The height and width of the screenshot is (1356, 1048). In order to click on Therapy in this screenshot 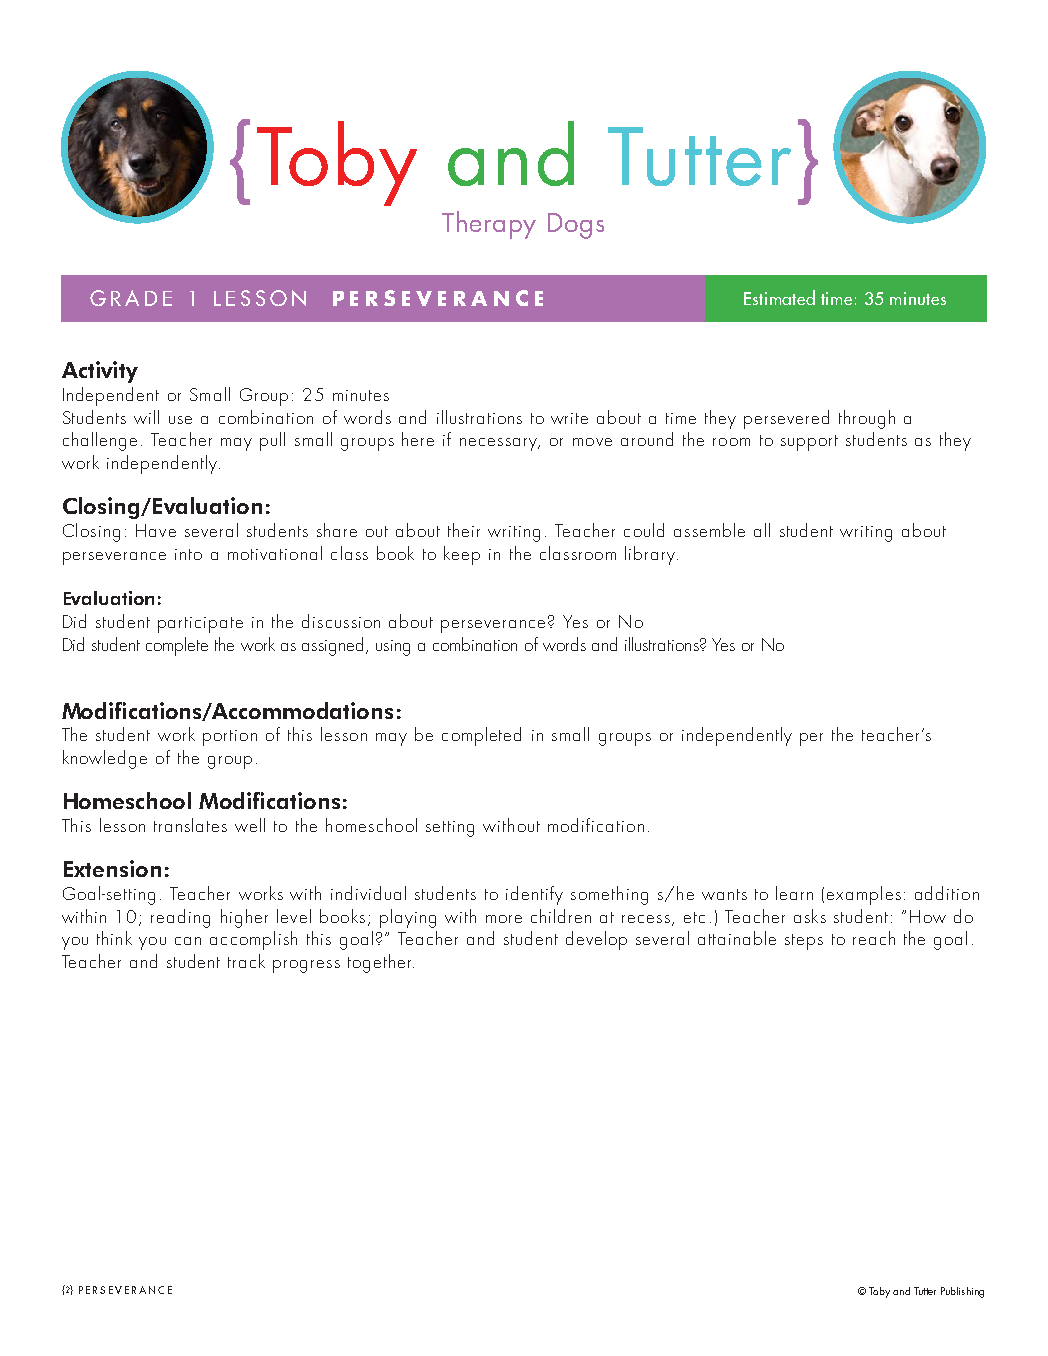, I will do `click(489, 225)`.
